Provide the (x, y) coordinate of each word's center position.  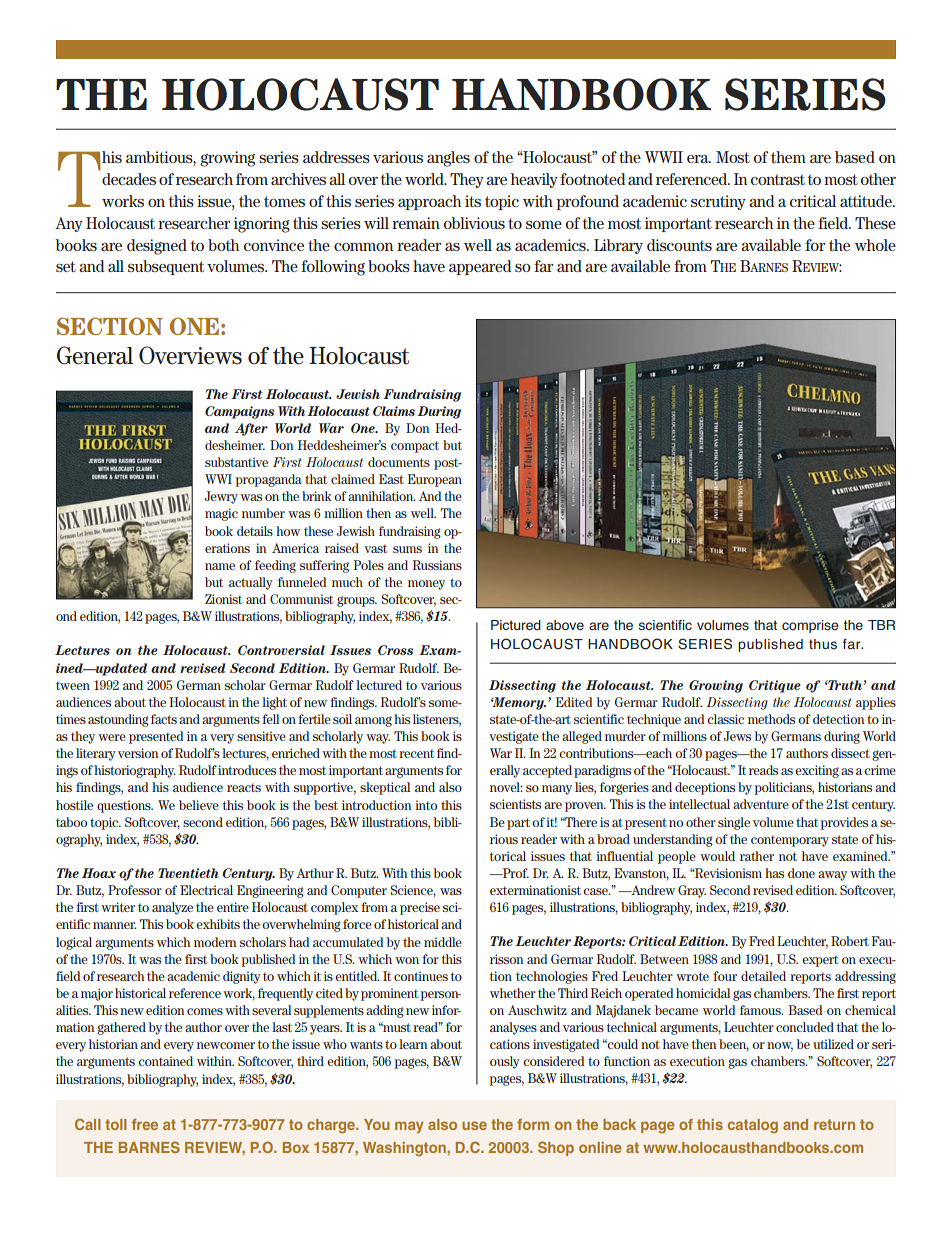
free (145, 1124)
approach (429, 202)
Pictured (516, 625)
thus (823, 644)
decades (129, 179)
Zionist (223, 599)
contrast (778, 179)
